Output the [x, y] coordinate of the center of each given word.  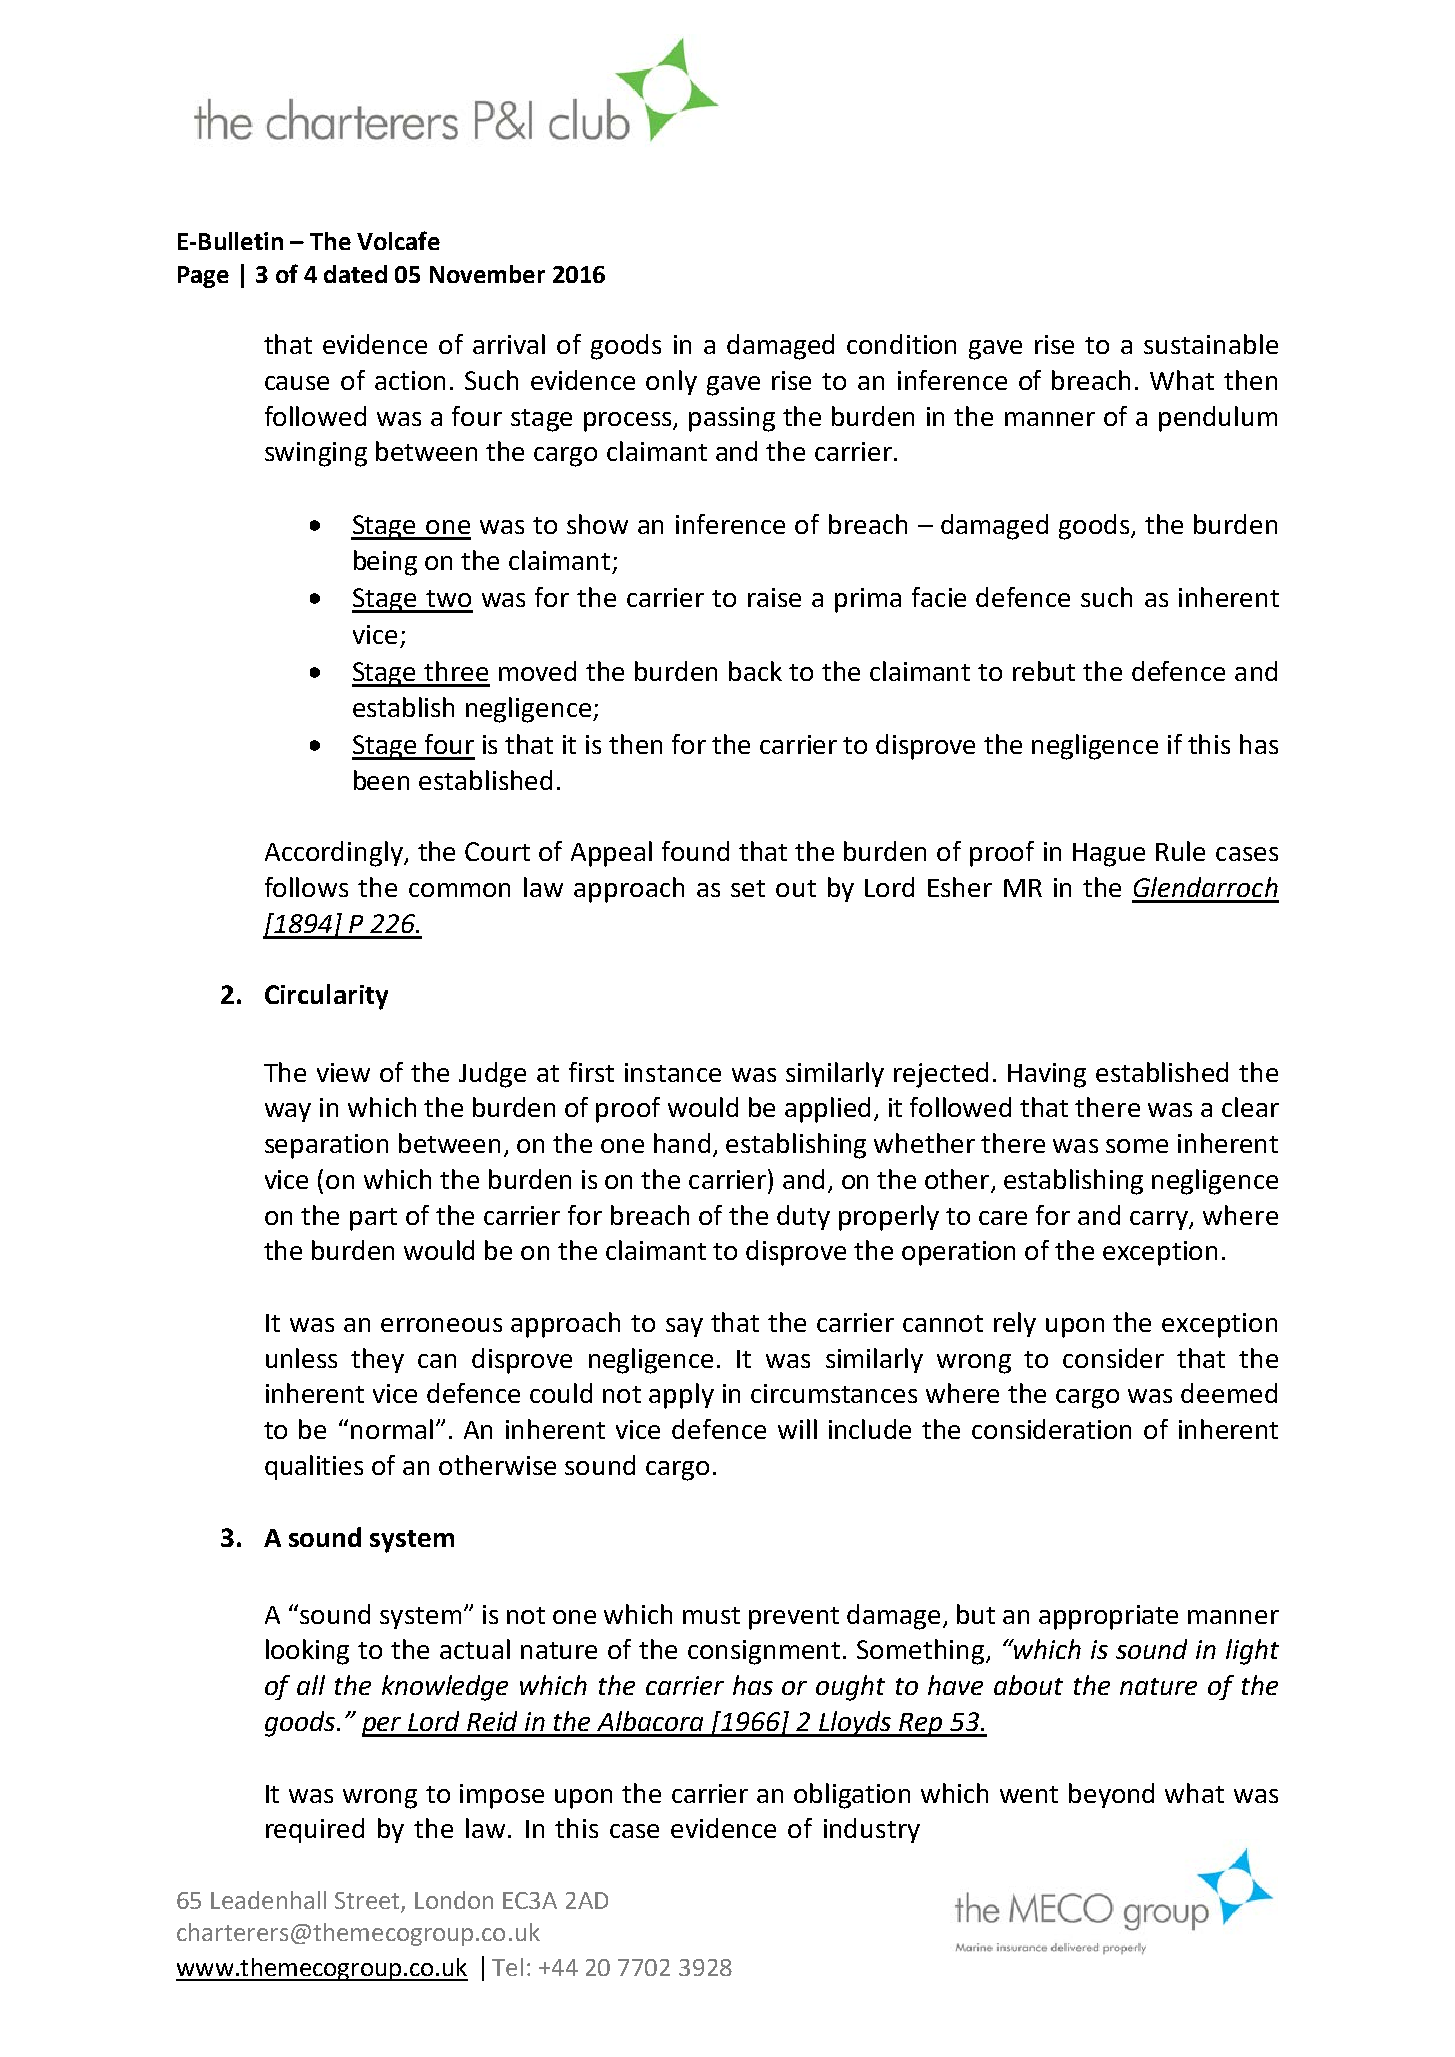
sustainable [1211, 344]
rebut [1044, 671]
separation [326, 1146]
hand [682, 1143]
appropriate [1108, 1617]
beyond [1111, 1795]
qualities [314, 1467]
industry [872, 1830]
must [711, 1615]
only [671, 382]
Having [1047, 1075]
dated [355, 274]
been [381, 780]
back [755, 671]
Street [367, 1900]
